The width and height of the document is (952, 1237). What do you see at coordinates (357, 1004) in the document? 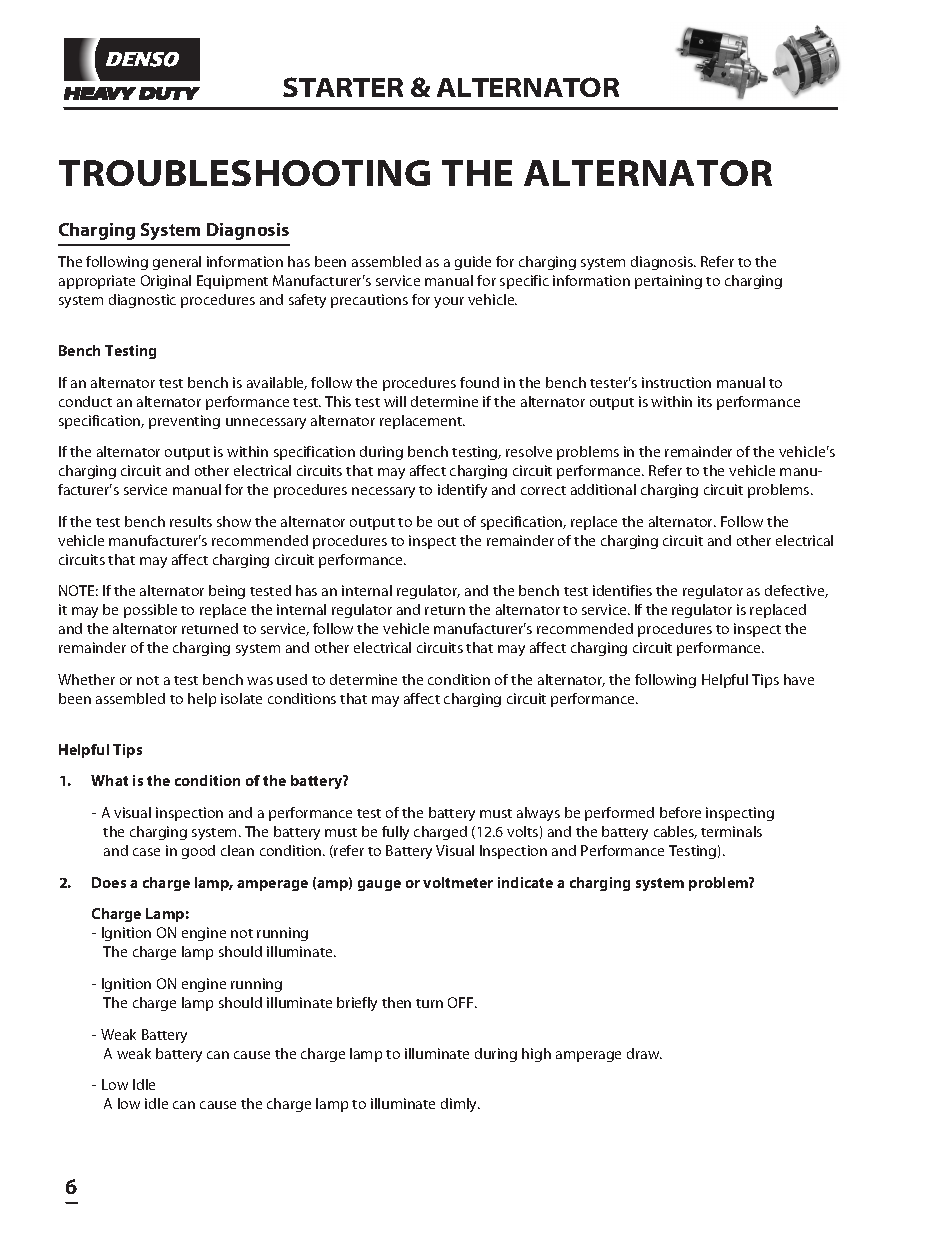
I see `briefly` at bounding box center [357, 1004].
